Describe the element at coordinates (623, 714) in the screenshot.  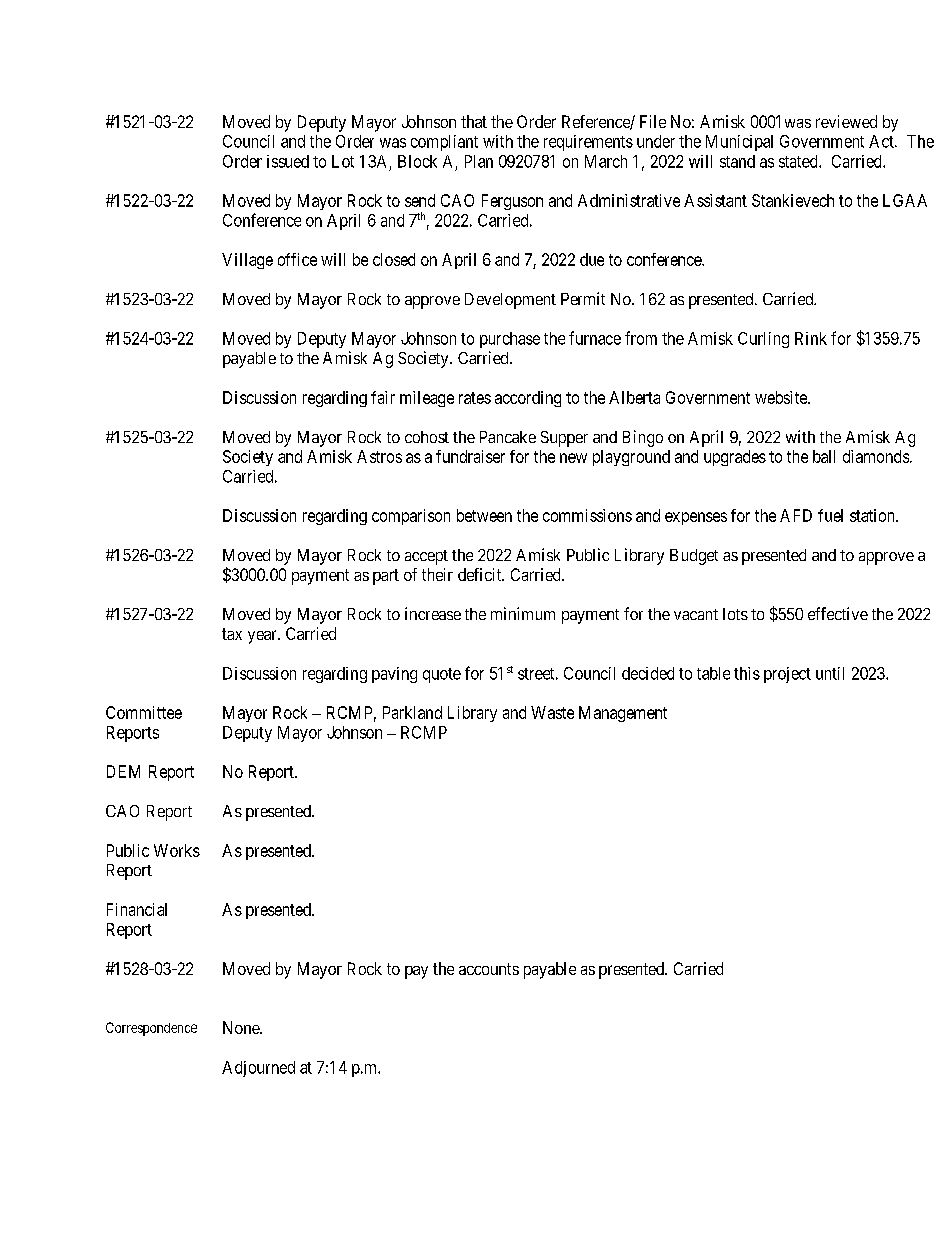
I see `Management` at that location.
